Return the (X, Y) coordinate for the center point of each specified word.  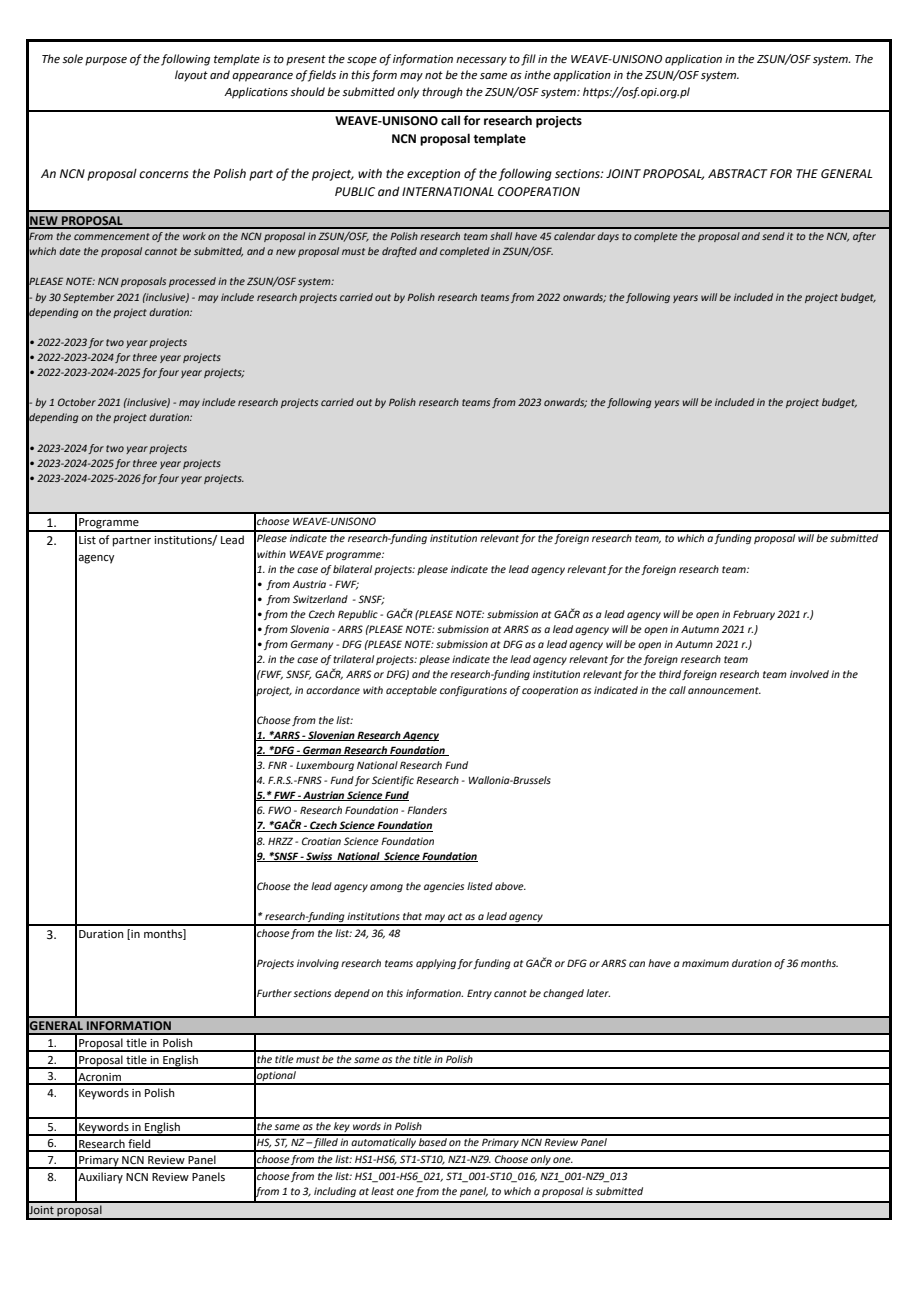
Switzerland (320, 599)
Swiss (319, 857)
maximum (705, 963)
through (442, 93)
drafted (399, 252)
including (335, 1192)
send (773, 236)
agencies (444, 887)
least (382, 1191)
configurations (473, 691)
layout (191, 76)
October (77, 402)
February (754, 615)
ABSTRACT (738, 174)
